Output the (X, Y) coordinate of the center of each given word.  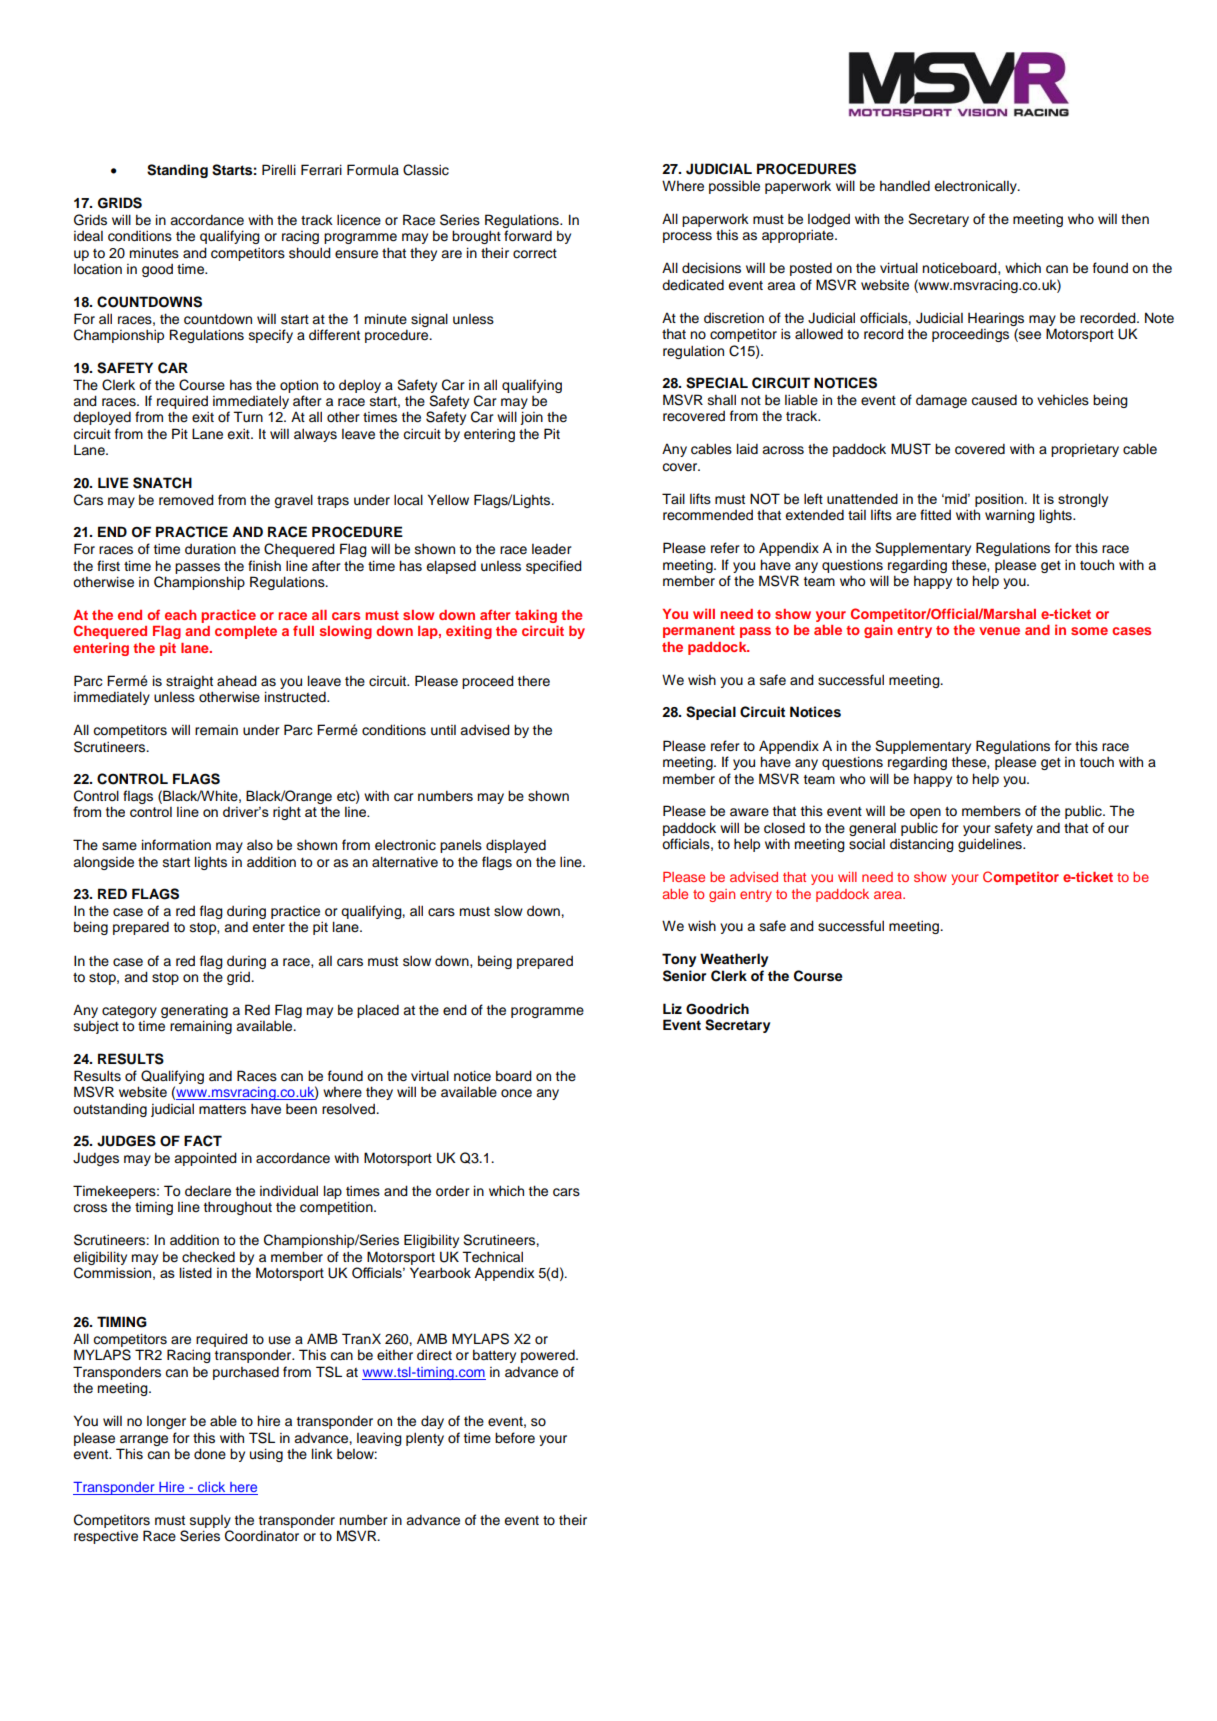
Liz (672, 1008)
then (1135, 219)
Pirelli (279, 170)
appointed (205, 1159)
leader (552, 549)
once (516, 1093)
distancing (922, 845)
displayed (516, 846)
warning (1010, 516)
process (687, 237)
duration (210, 549)
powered (549, 1356)
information (176, 845)
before (515, 1438)
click (212, 1488)
